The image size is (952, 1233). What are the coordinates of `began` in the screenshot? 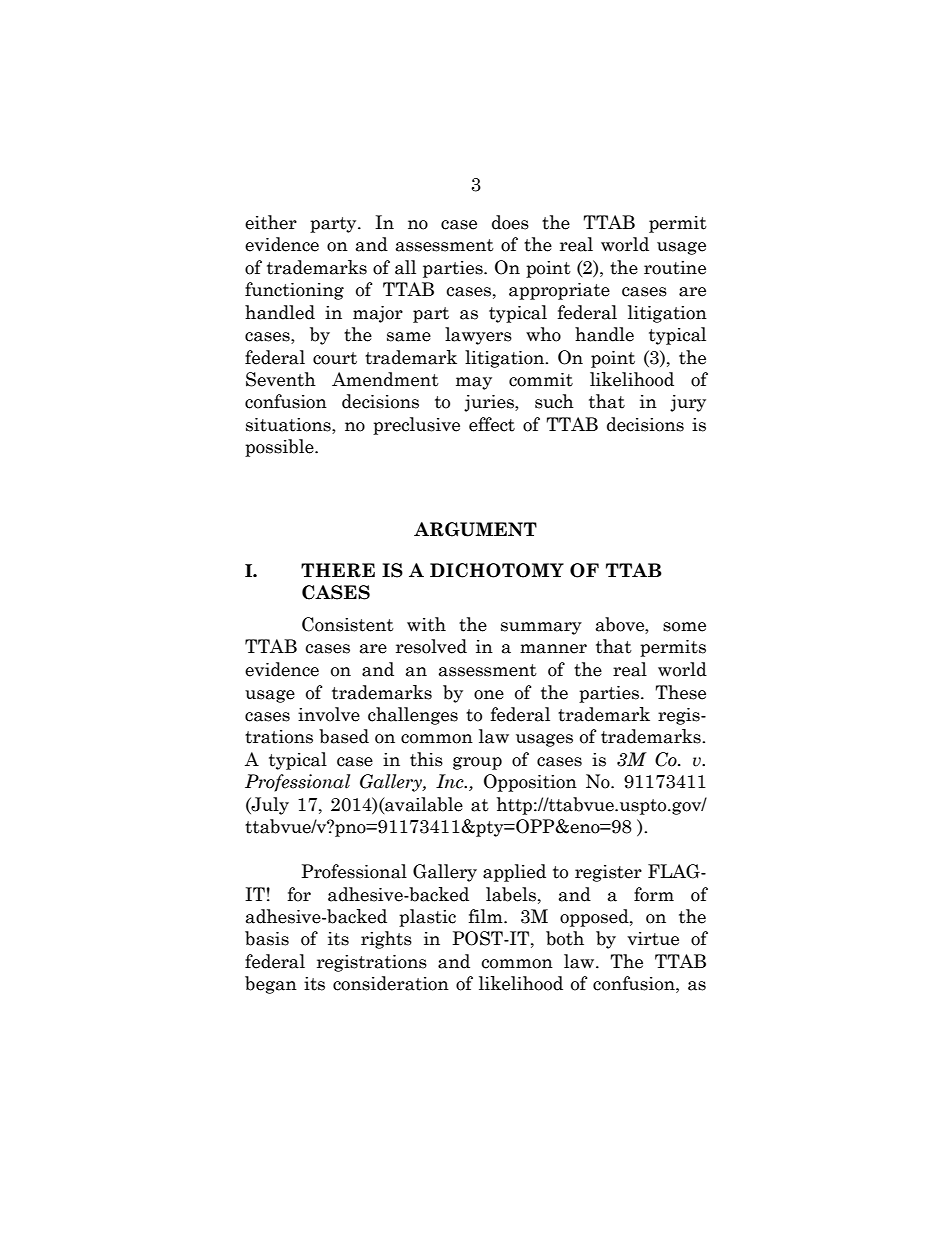 It's located at (271, 985).
